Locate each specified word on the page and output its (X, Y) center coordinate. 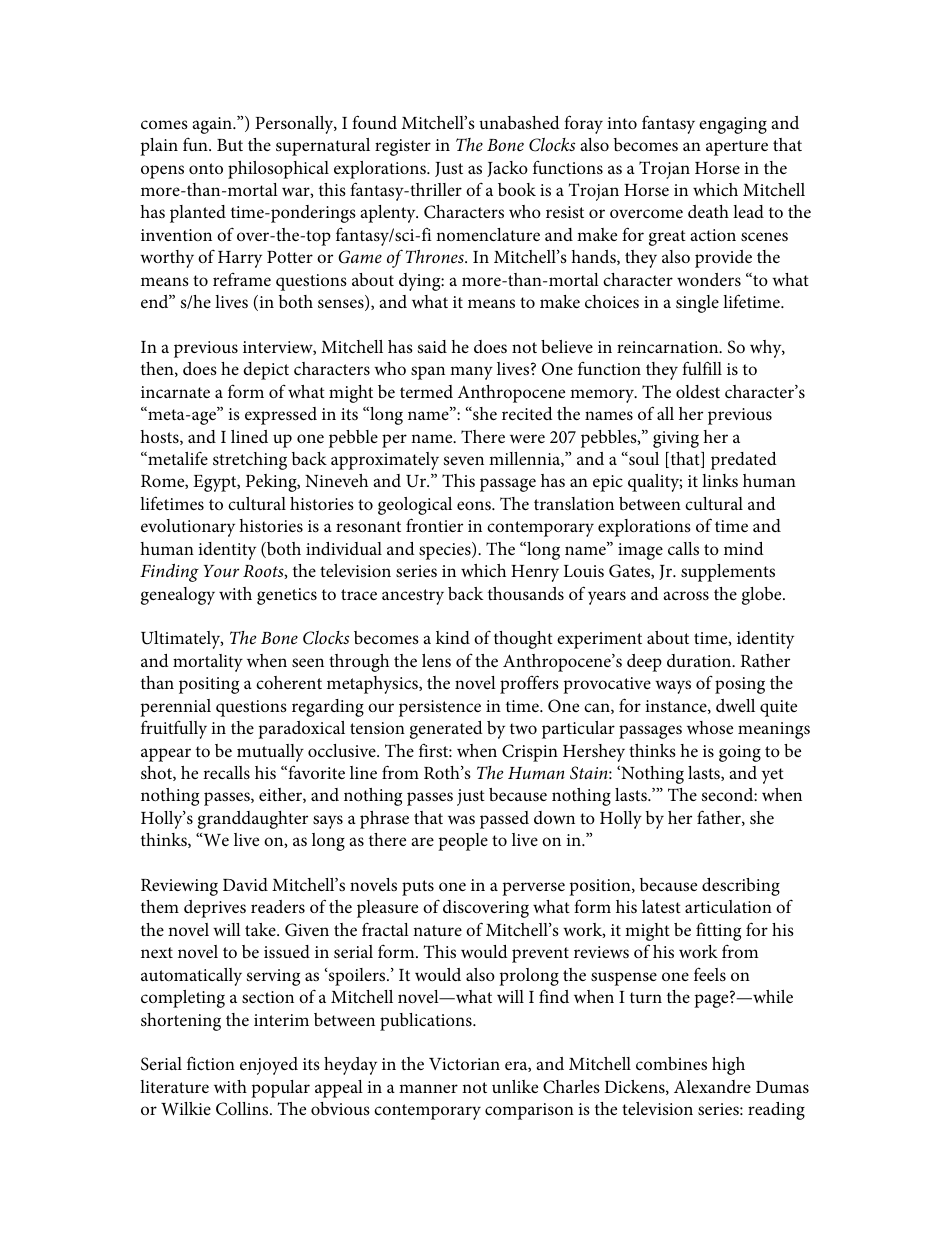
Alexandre (712, 1086)
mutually (270, 753)
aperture (737, 148)
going (740, 753)
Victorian (464, 1064)
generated (446, 730)
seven (464, 460)
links (720, 480)
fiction (211, 1063)
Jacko (507, 169)
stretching (250, 461)
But (230, 145)
